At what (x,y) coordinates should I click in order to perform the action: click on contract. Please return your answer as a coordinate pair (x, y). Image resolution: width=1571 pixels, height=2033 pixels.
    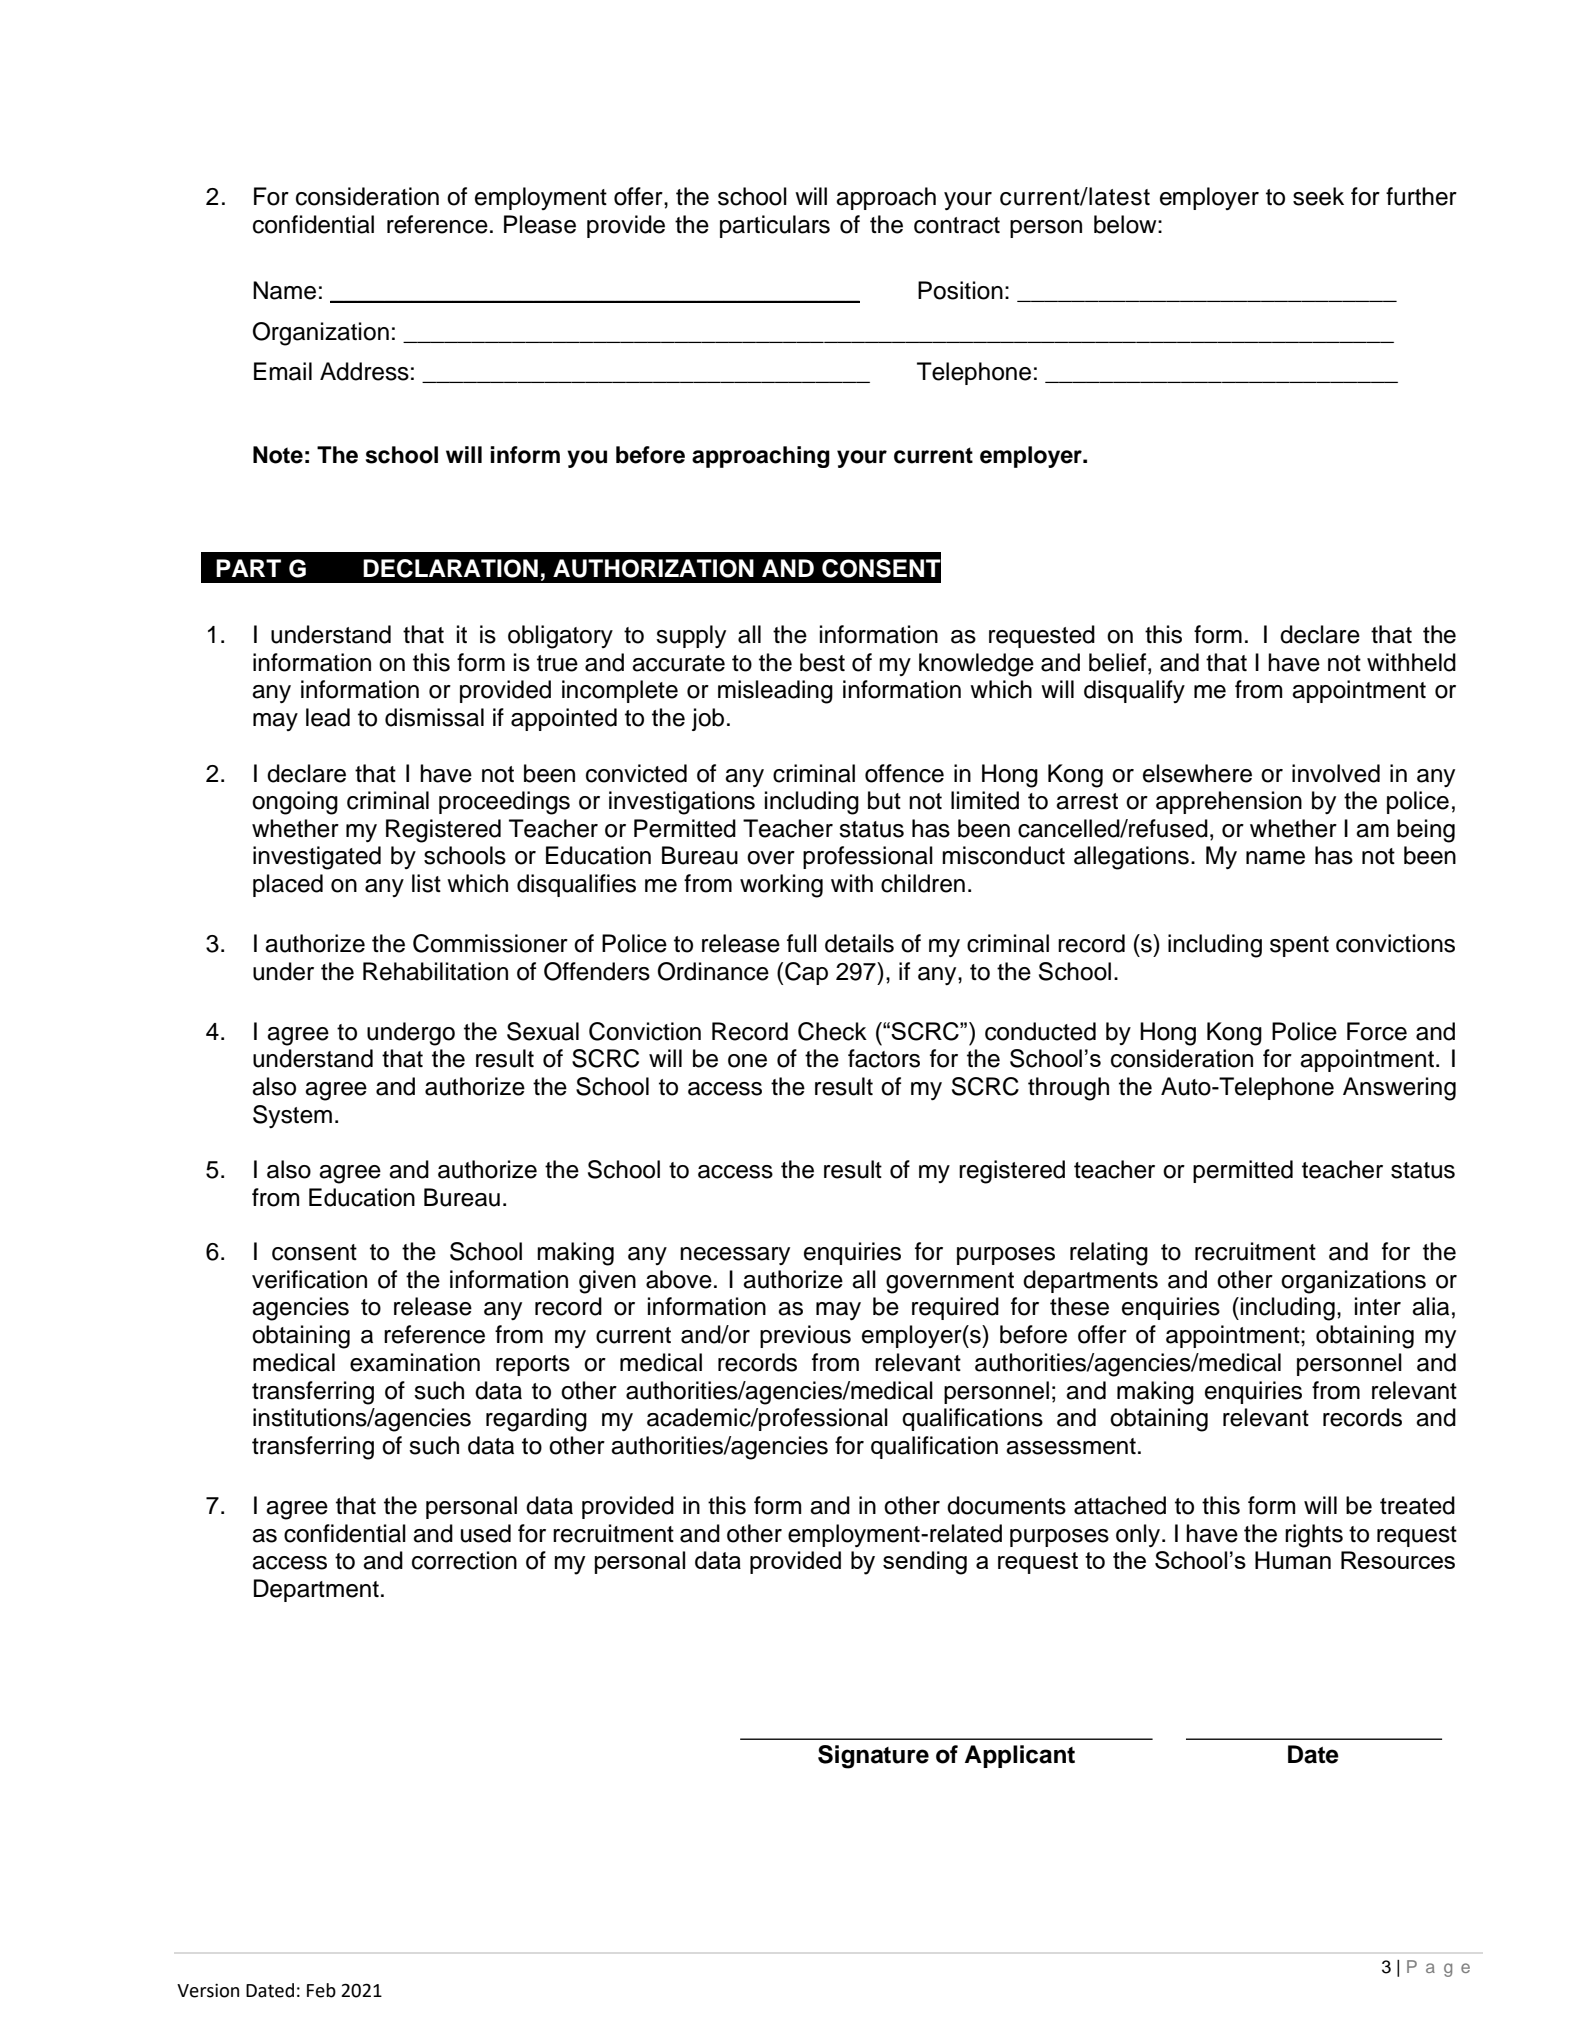
    Looking at the image, I should click on (957, 225).
